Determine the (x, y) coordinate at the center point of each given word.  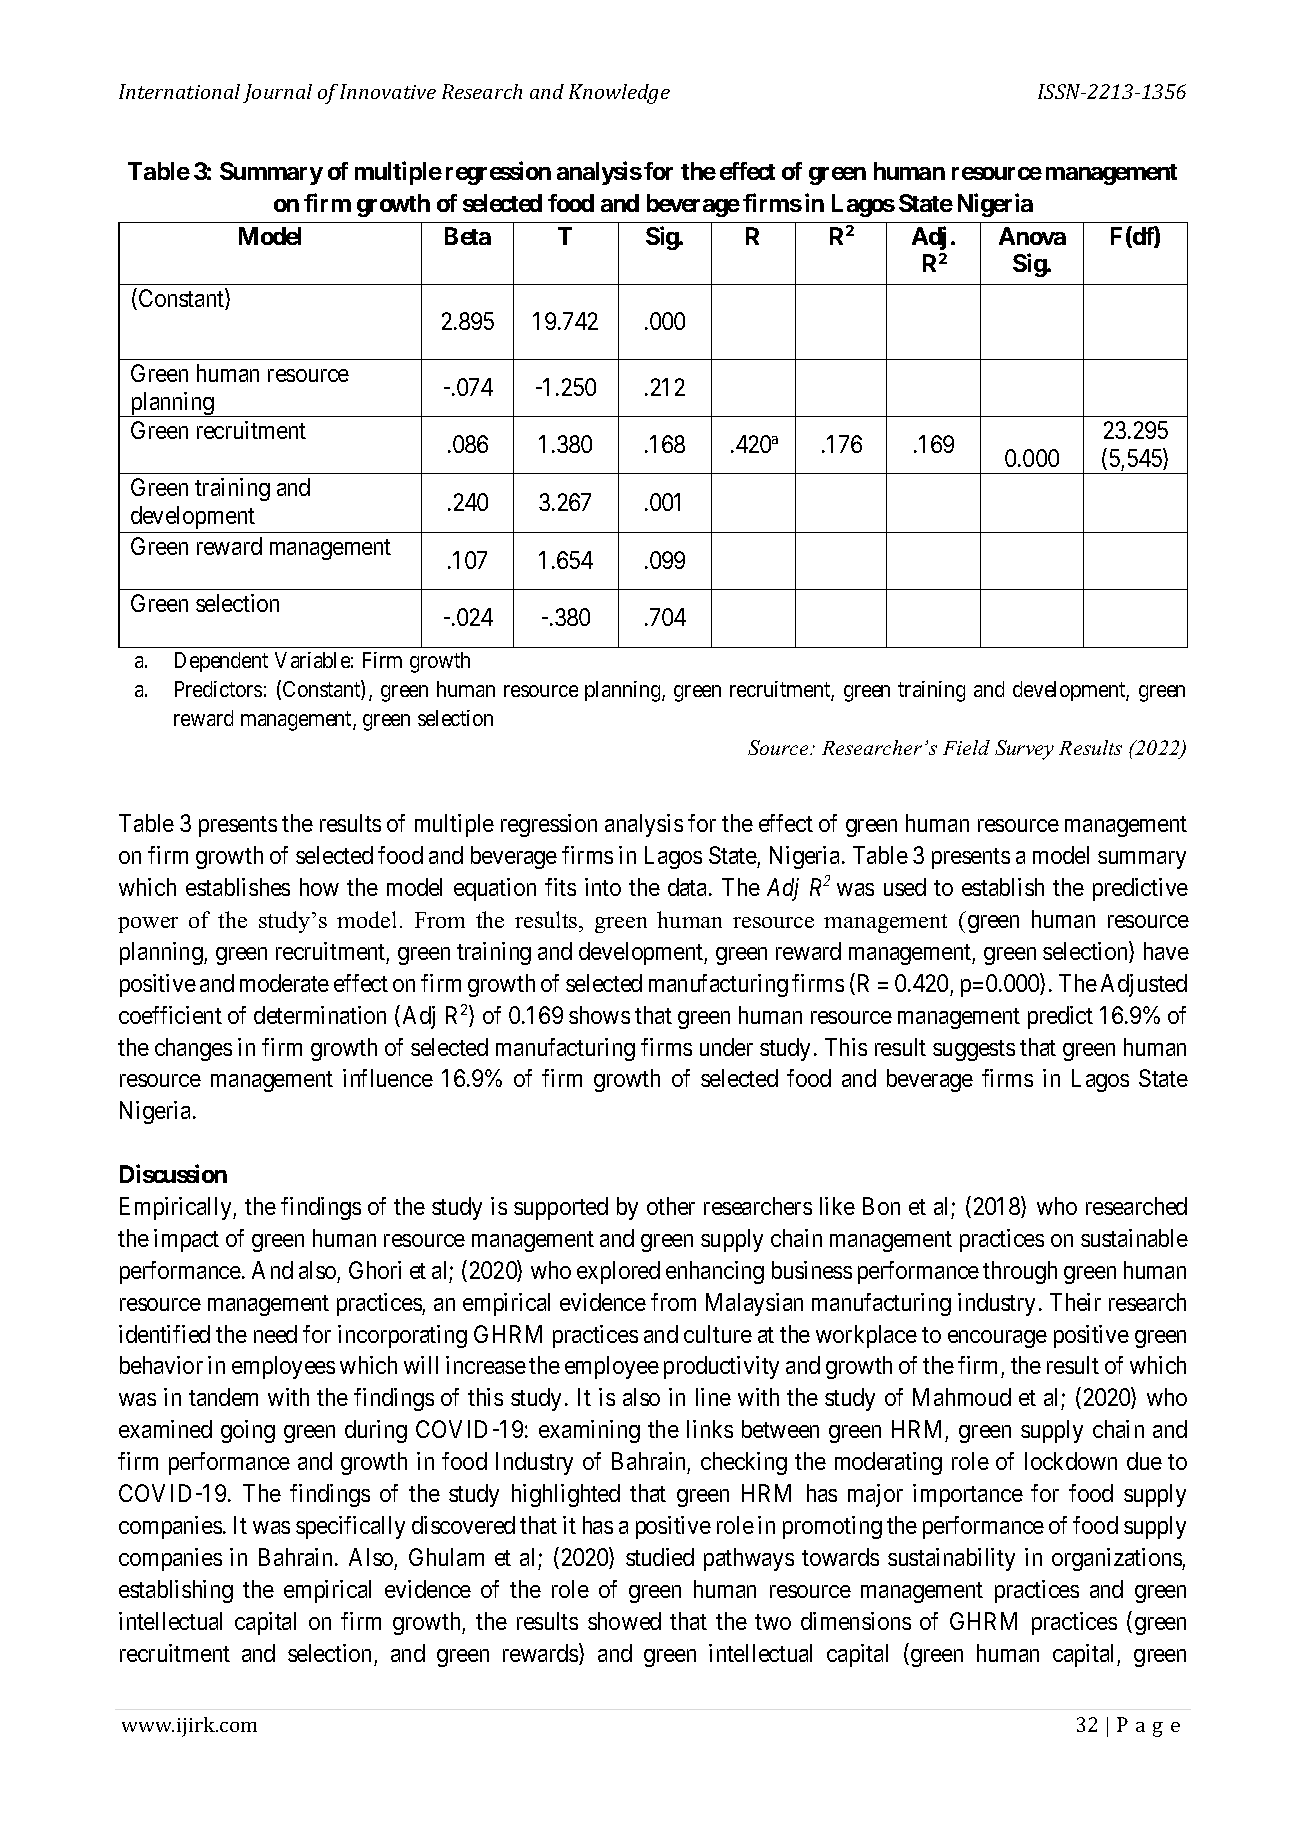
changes (193, 1049)
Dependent (221, 662)
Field (966, 747)
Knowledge (619, 94)
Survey (1024, 750)
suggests (974, 1050)
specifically (350, 1527)
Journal (277, 93)
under (726, 1047)
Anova (1032, 236)
